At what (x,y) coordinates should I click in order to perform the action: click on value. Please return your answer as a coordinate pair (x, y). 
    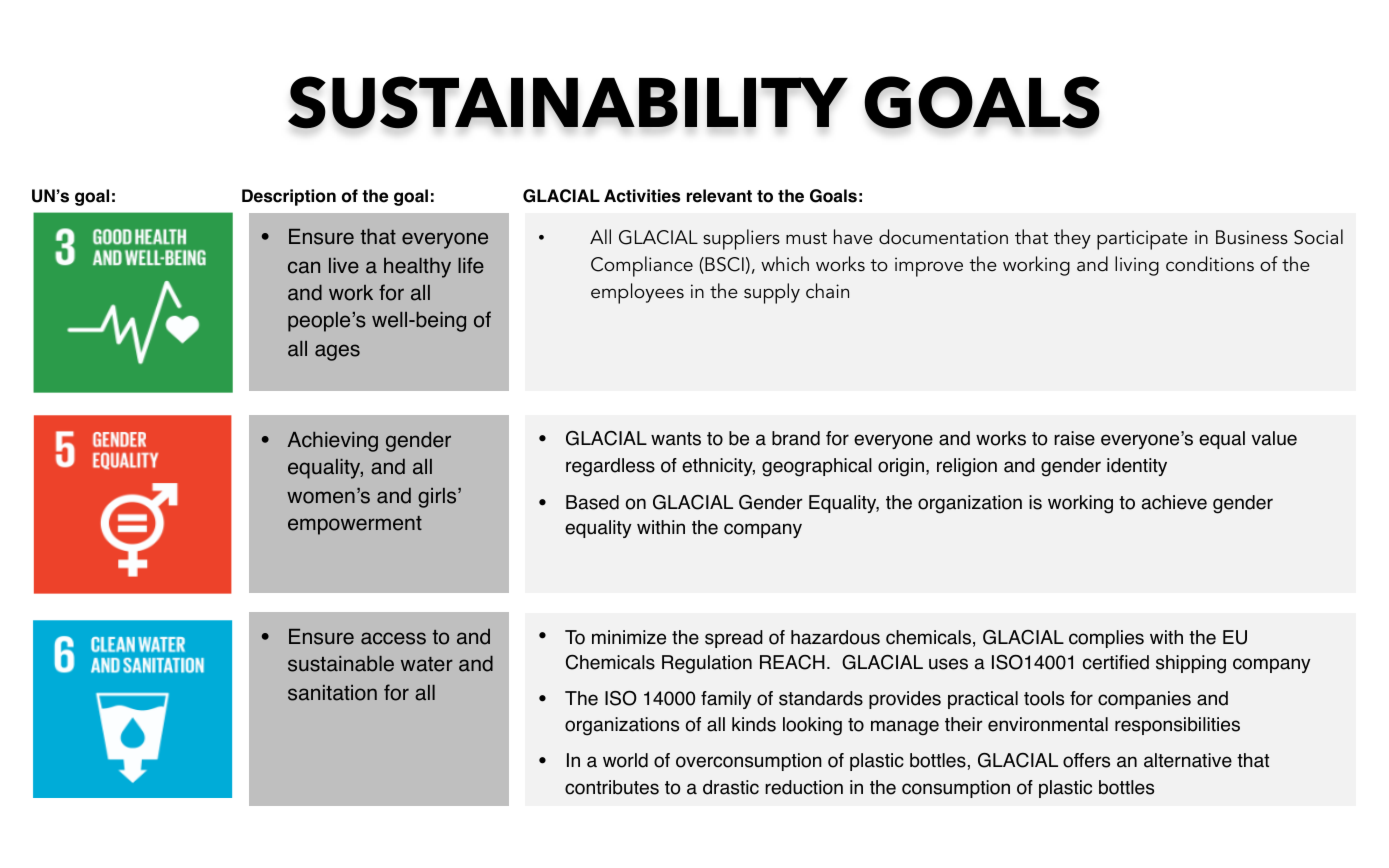
    Looking at the image, I should click on (1274, 438).
